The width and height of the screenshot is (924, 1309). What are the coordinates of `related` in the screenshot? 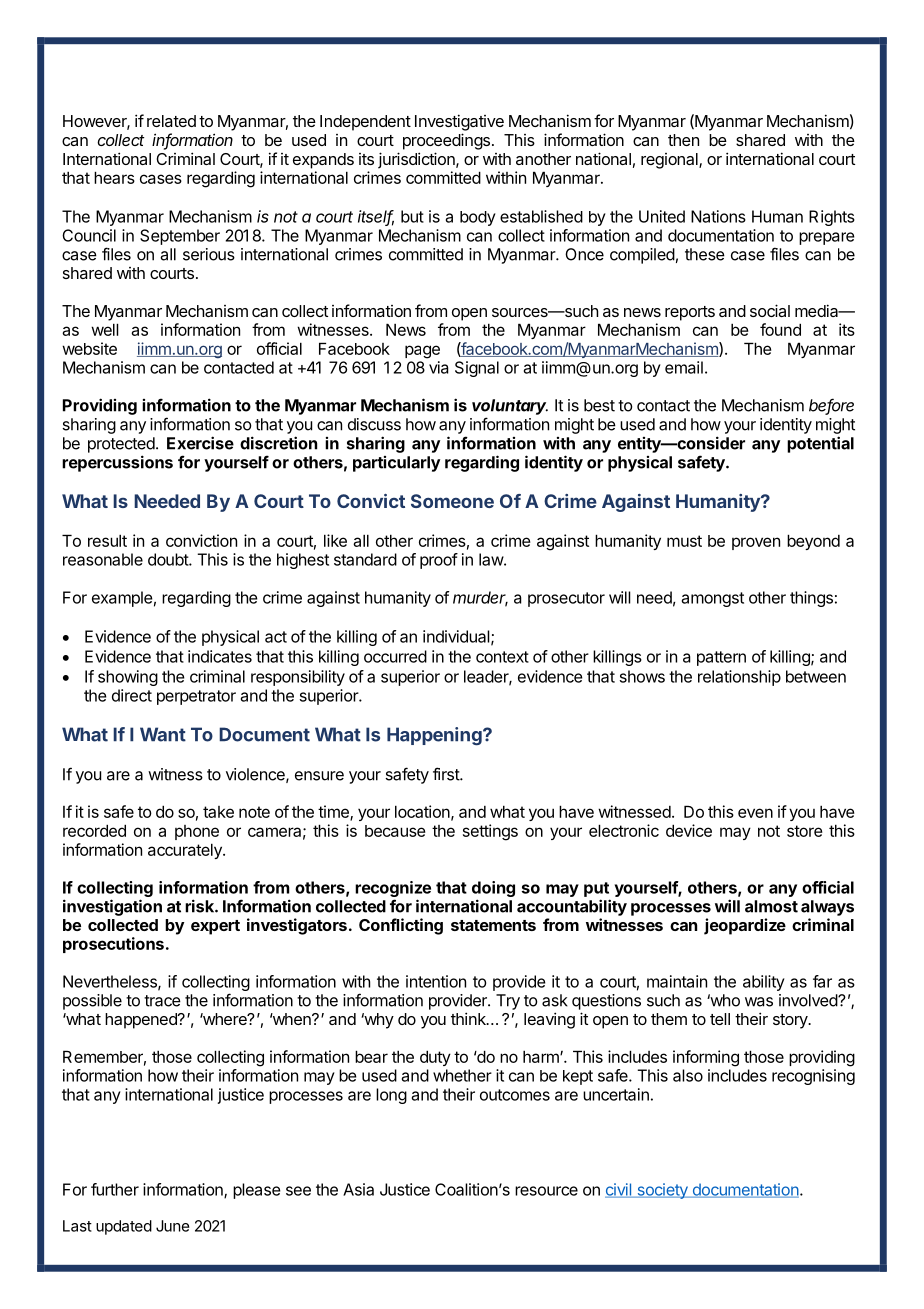 It's located at (171, 121).
